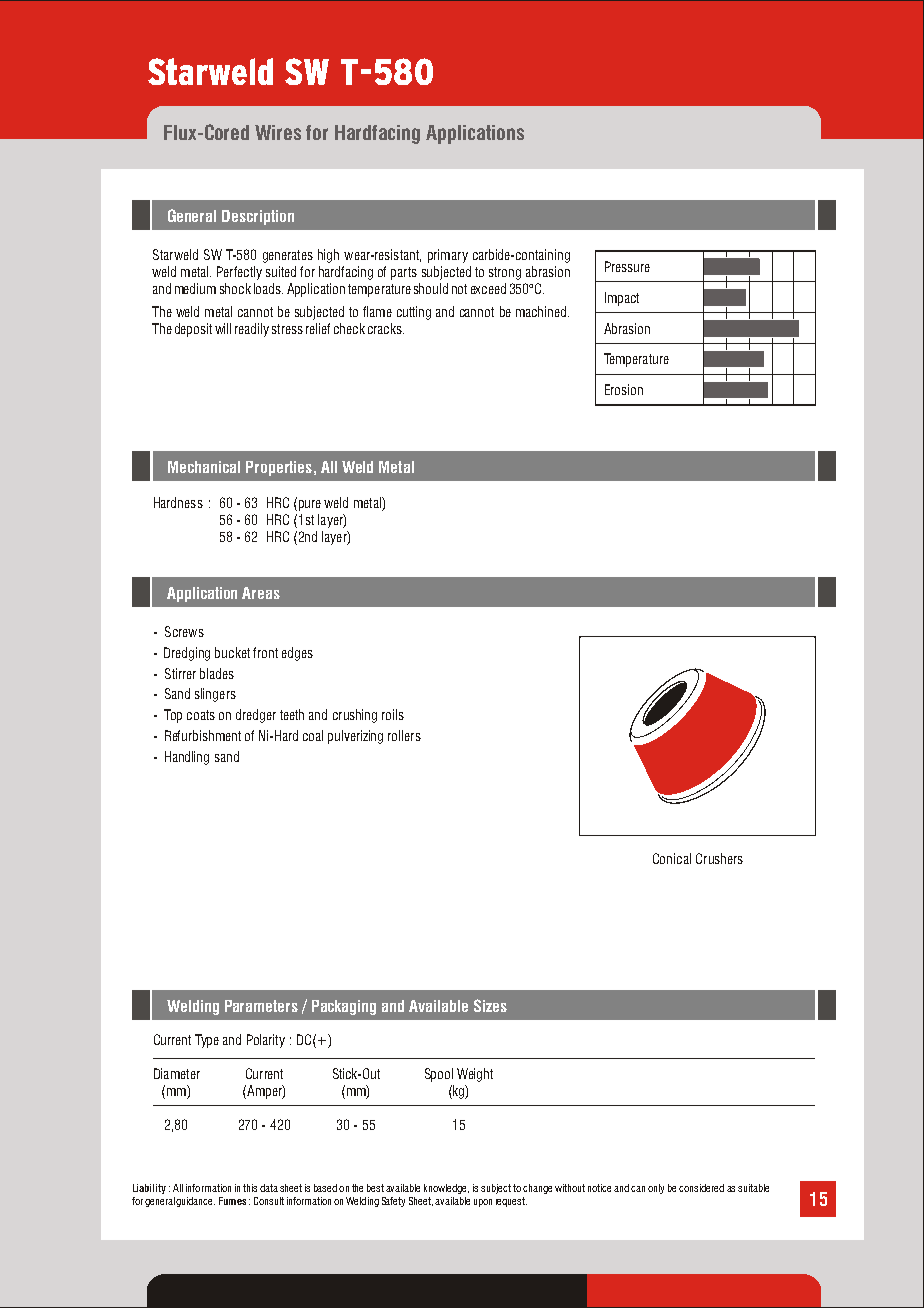  Describe the element at coordinates (446, 1189) in the image. I see `knowledge` at that location.
